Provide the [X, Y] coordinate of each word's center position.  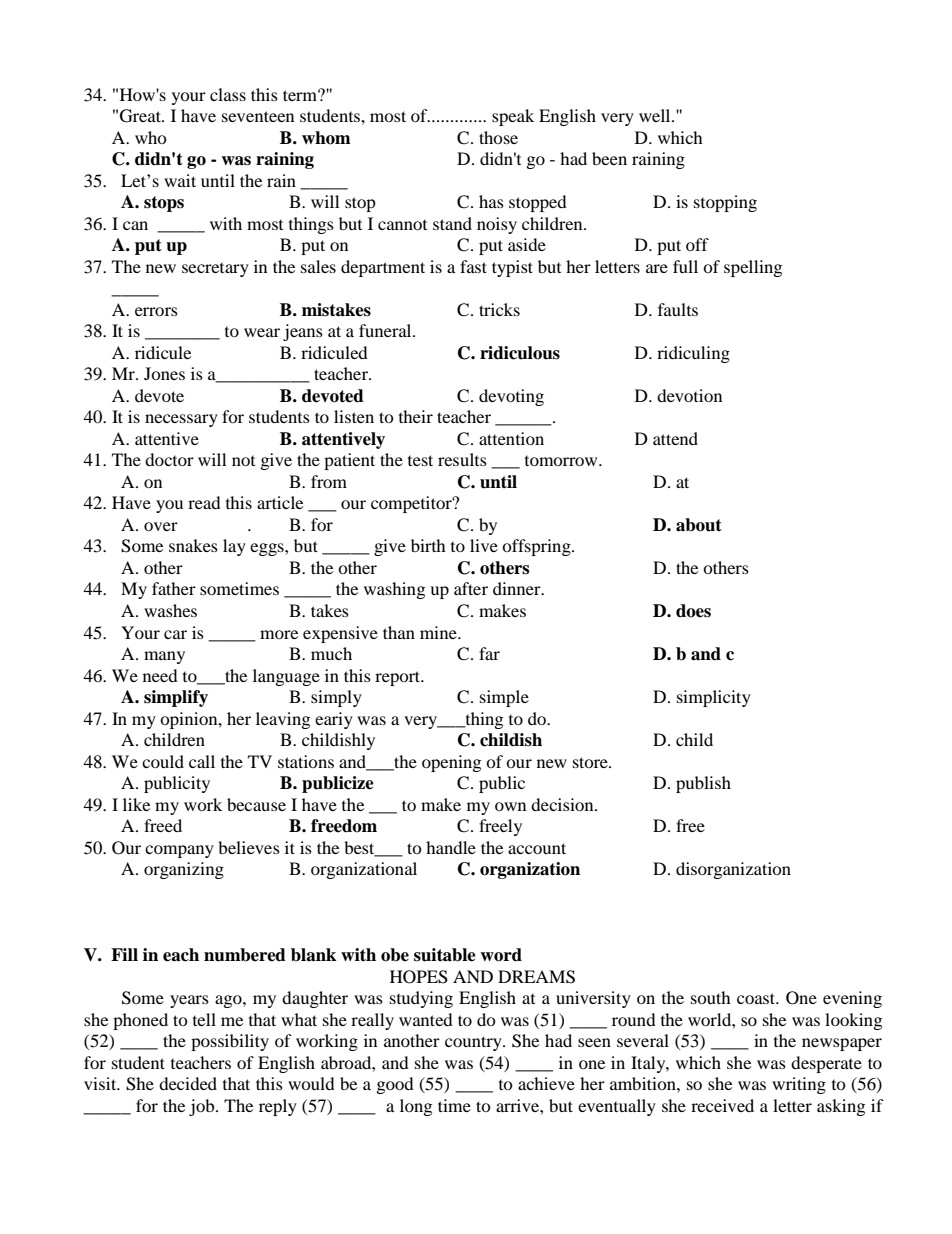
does [693, 611]
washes [170, 610]
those [498, 137]
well [656, 115]
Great [141, 116]
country [474, 1043]
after [471, 588]
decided [188, 1083]
